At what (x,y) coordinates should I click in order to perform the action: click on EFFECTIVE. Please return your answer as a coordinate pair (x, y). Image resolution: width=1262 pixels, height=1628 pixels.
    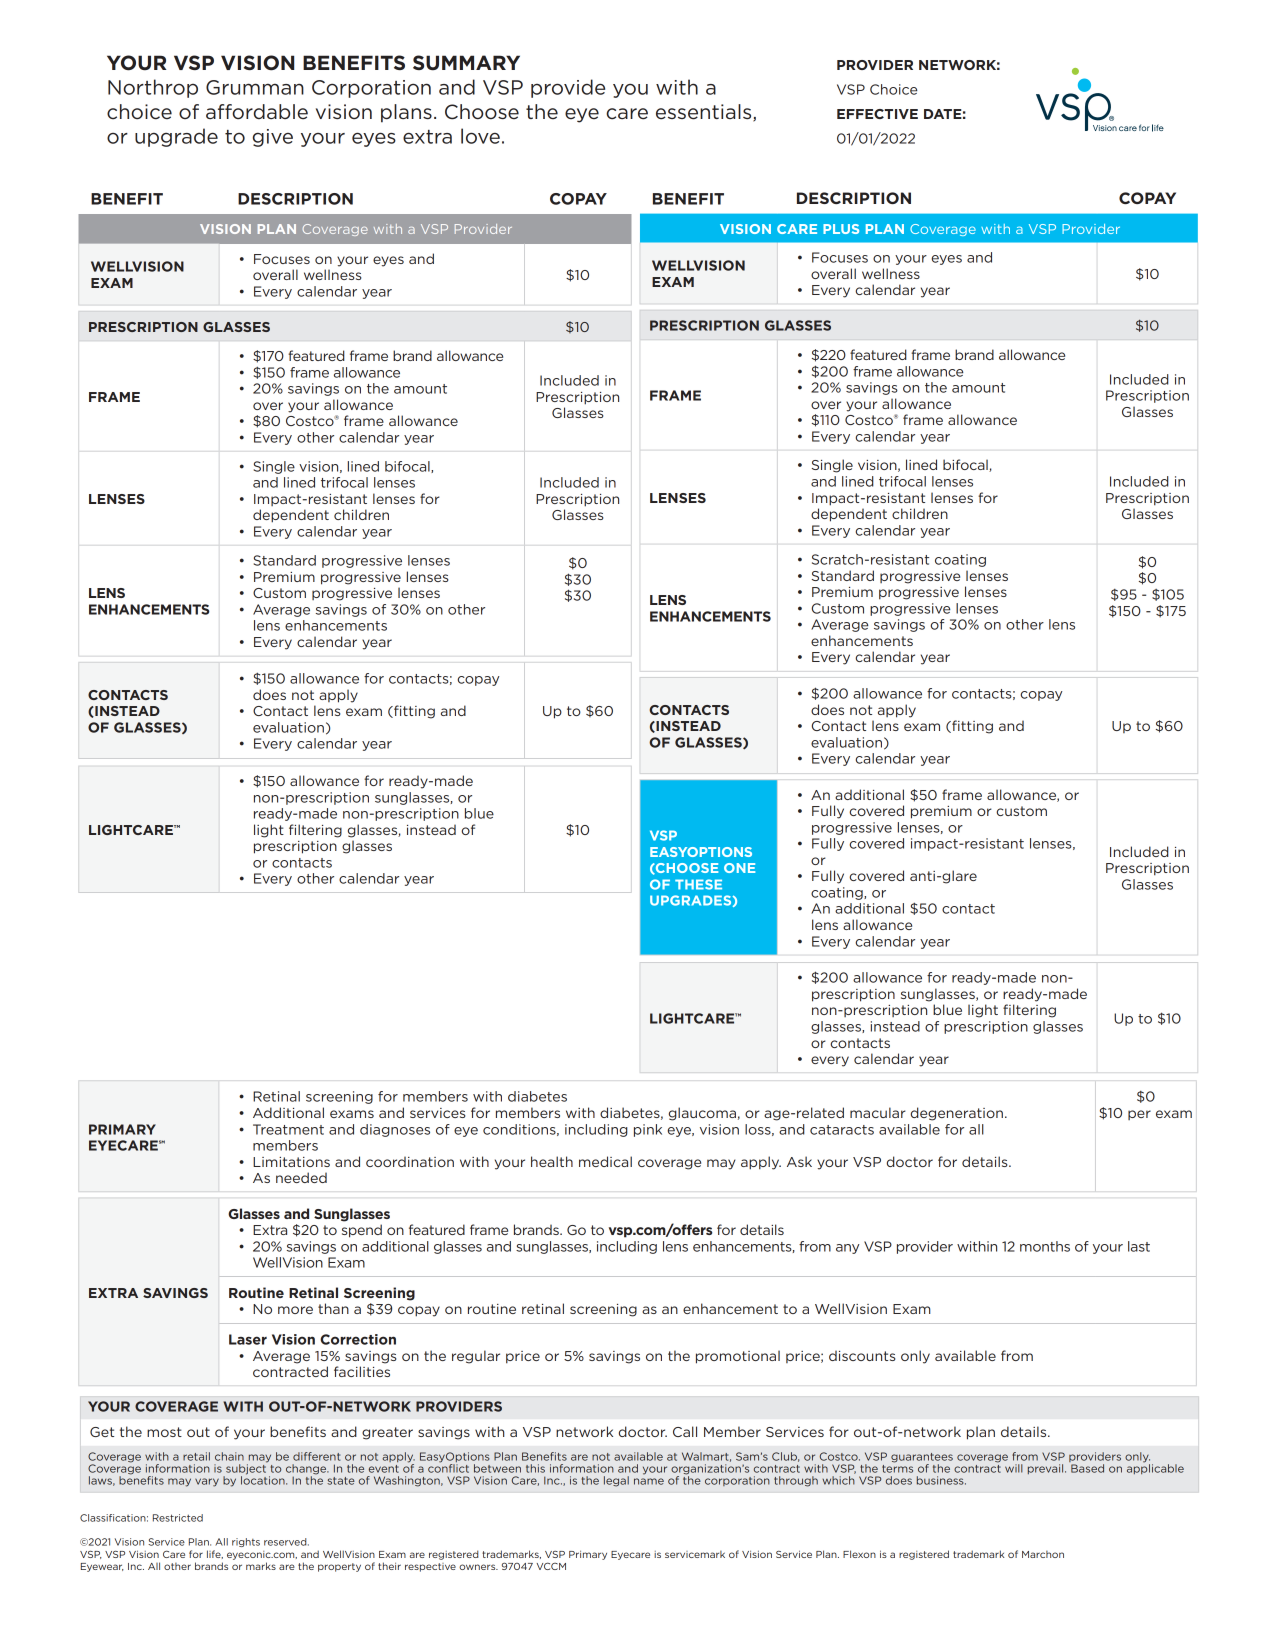
    Looking at the image, I should click on (877, 114).
